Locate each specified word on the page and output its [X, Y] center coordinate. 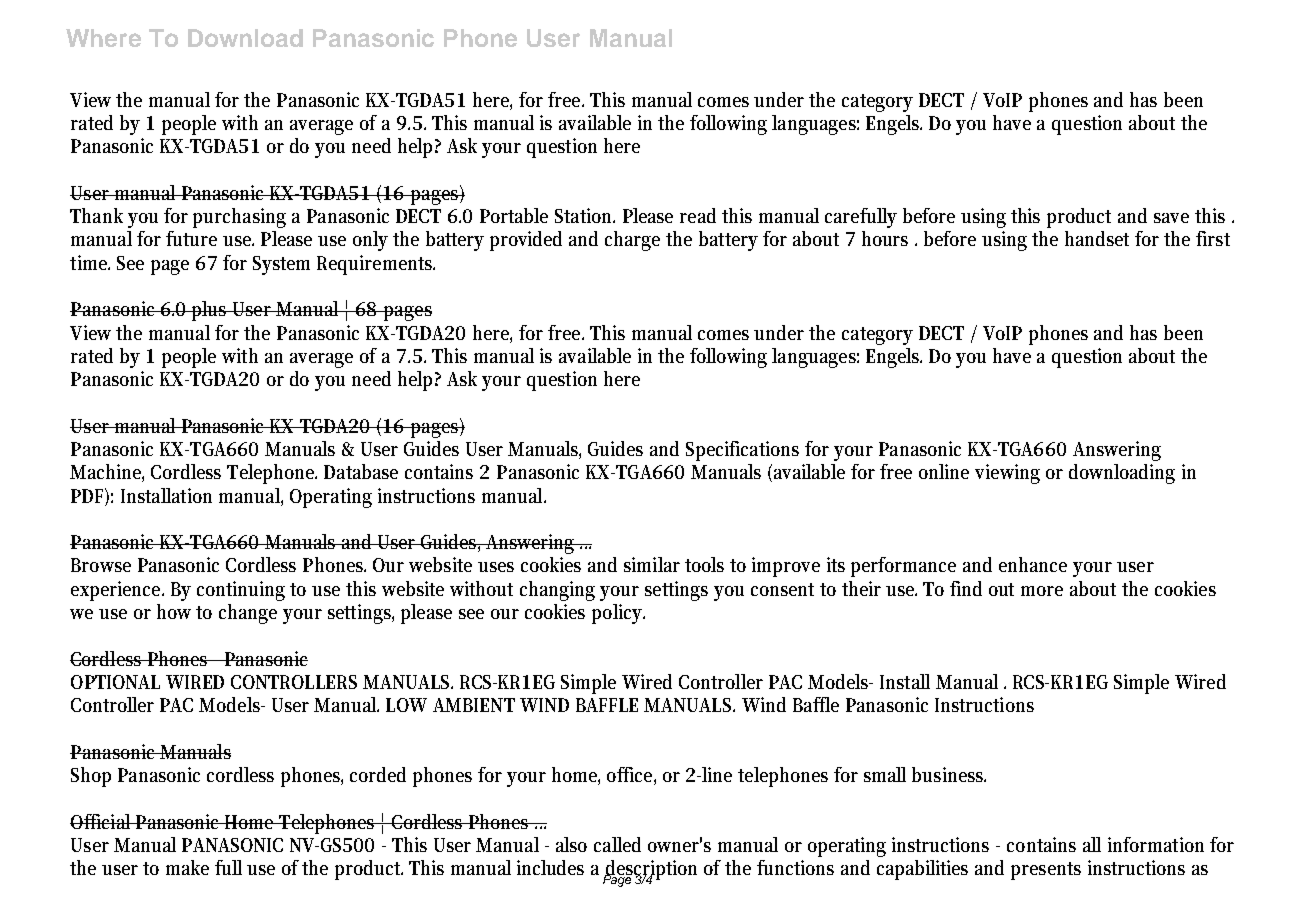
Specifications [742, 451]
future [191, 238]
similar [652, 564]
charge [632, 241]
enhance [1033, 564]
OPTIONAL [115, 682]
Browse [101, 565]
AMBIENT [474, 705]
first [1213, 238]
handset [1097, 238]
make [187, 867]
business [949, 774]
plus [210, 311]
